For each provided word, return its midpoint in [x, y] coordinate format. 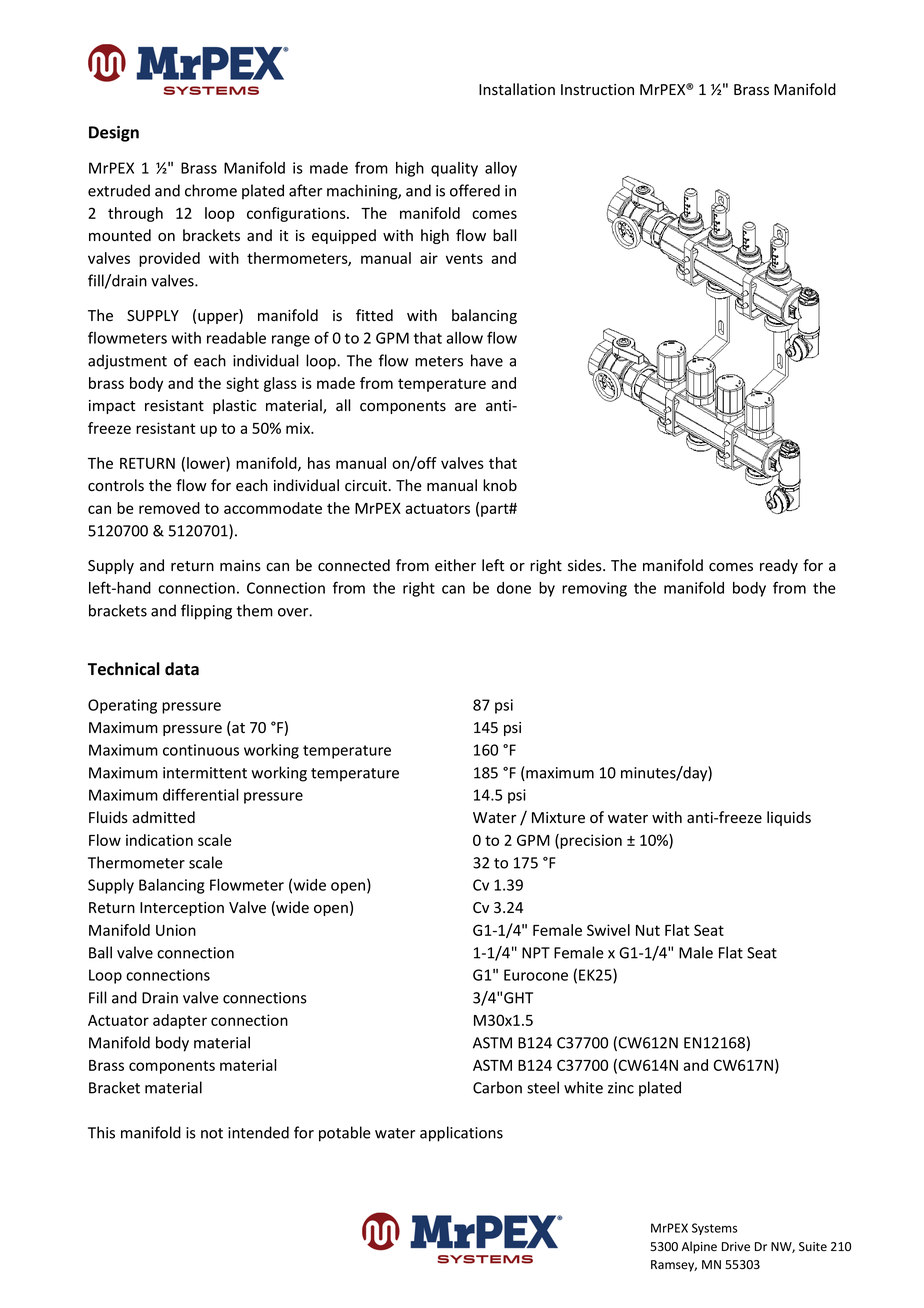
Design [114, 134]
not [212, 1133]
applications [461, 1134]
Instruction [597, 90]
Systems [714, 1229]
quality [454, 169]
